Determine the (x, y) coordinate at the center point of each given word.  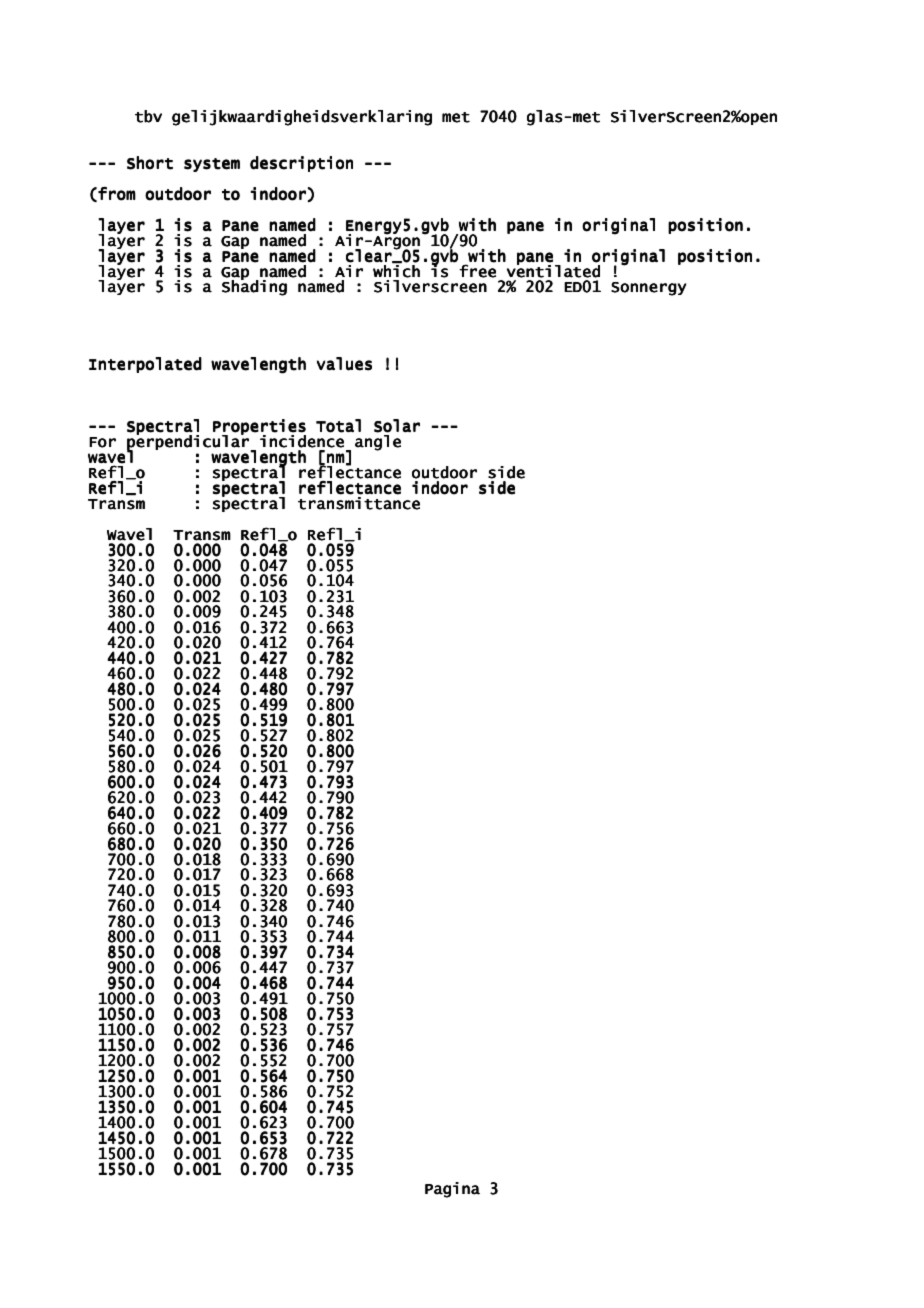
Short (150, 163)
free (477, 271)
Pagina (452, 1190)
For (102, 442)
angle (378, 443)
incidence (302, 441)
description (301, 164)
